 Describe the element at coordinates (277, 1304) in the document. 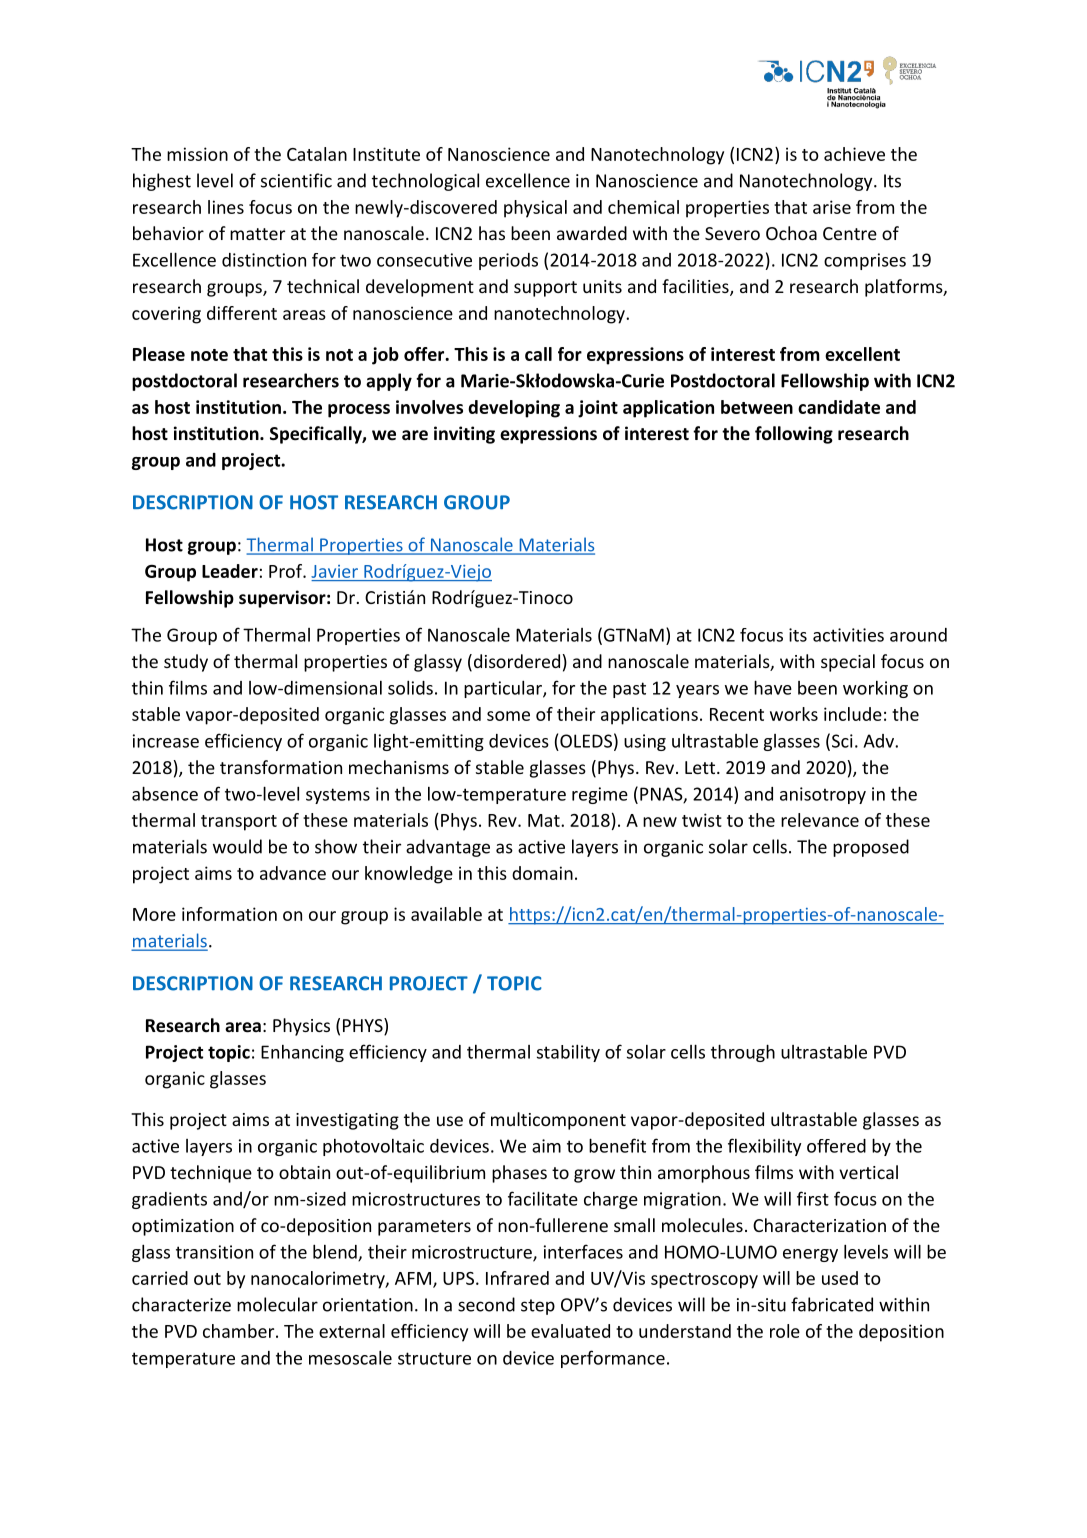

I see `molecular` at that location.
